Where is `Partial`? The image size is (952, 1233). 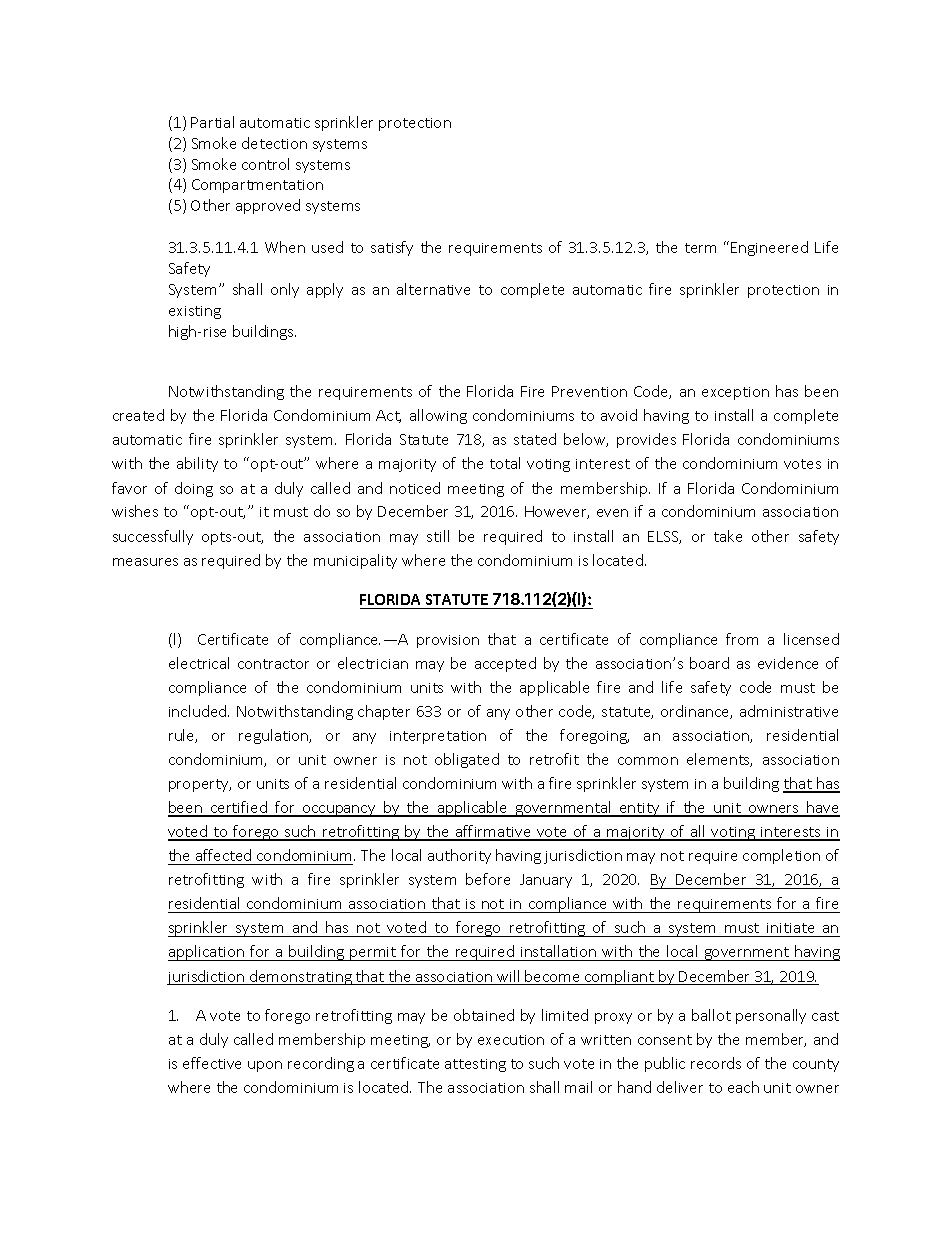 Partial is located at coordinates (212, 122).
